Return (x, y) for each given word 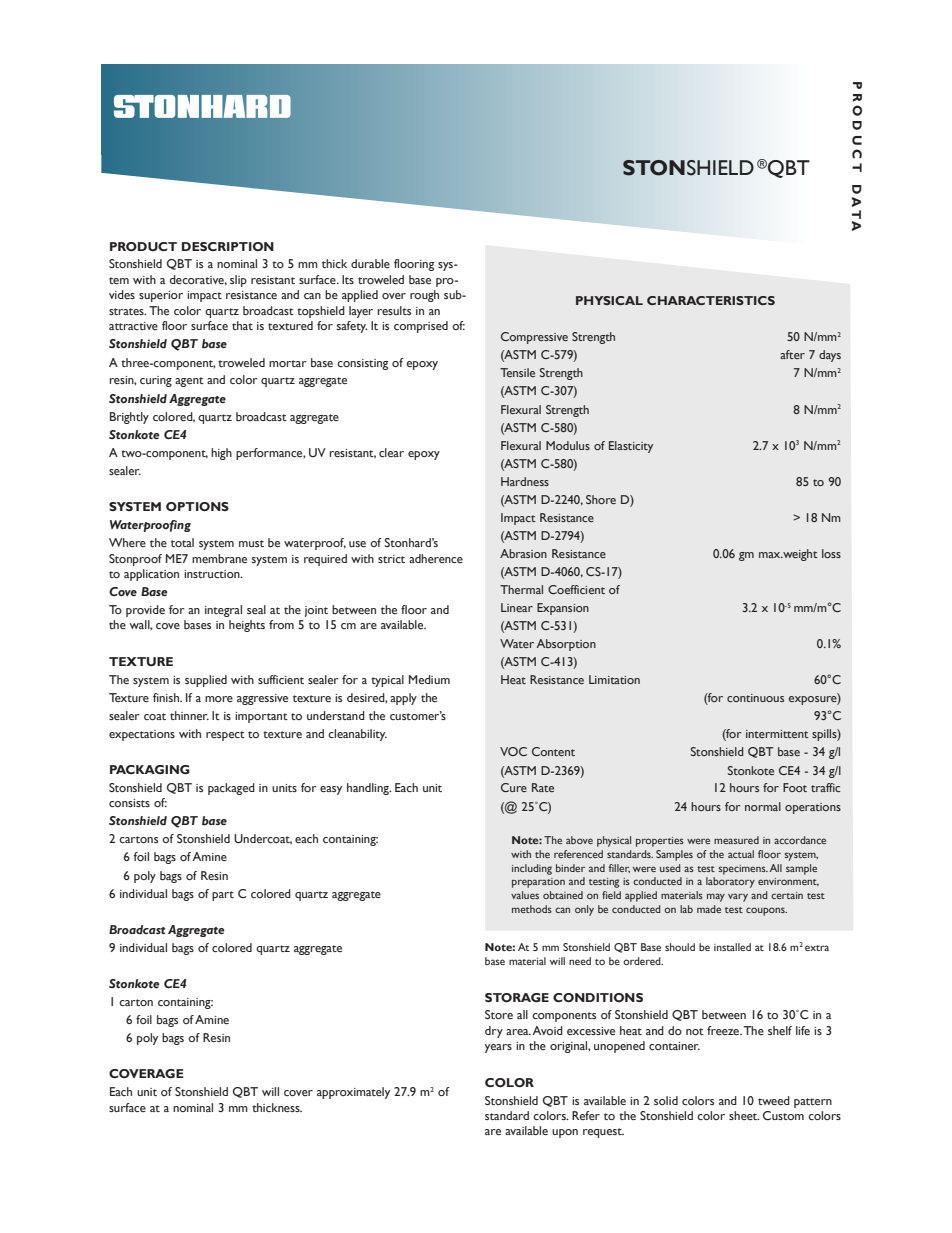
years (498, 1048)
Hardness (525, 481)
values (525, 895)
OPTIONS (197, 506)
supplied (206, 681)
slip (238, 281)
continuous (755, 698)
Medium (429, 679)
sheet (744, 1115)
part (223, 896)
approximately (353, 1093)
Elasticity (631, 447)
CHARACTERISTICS (711, 300)
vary (738, 897)
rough (424, 296)
